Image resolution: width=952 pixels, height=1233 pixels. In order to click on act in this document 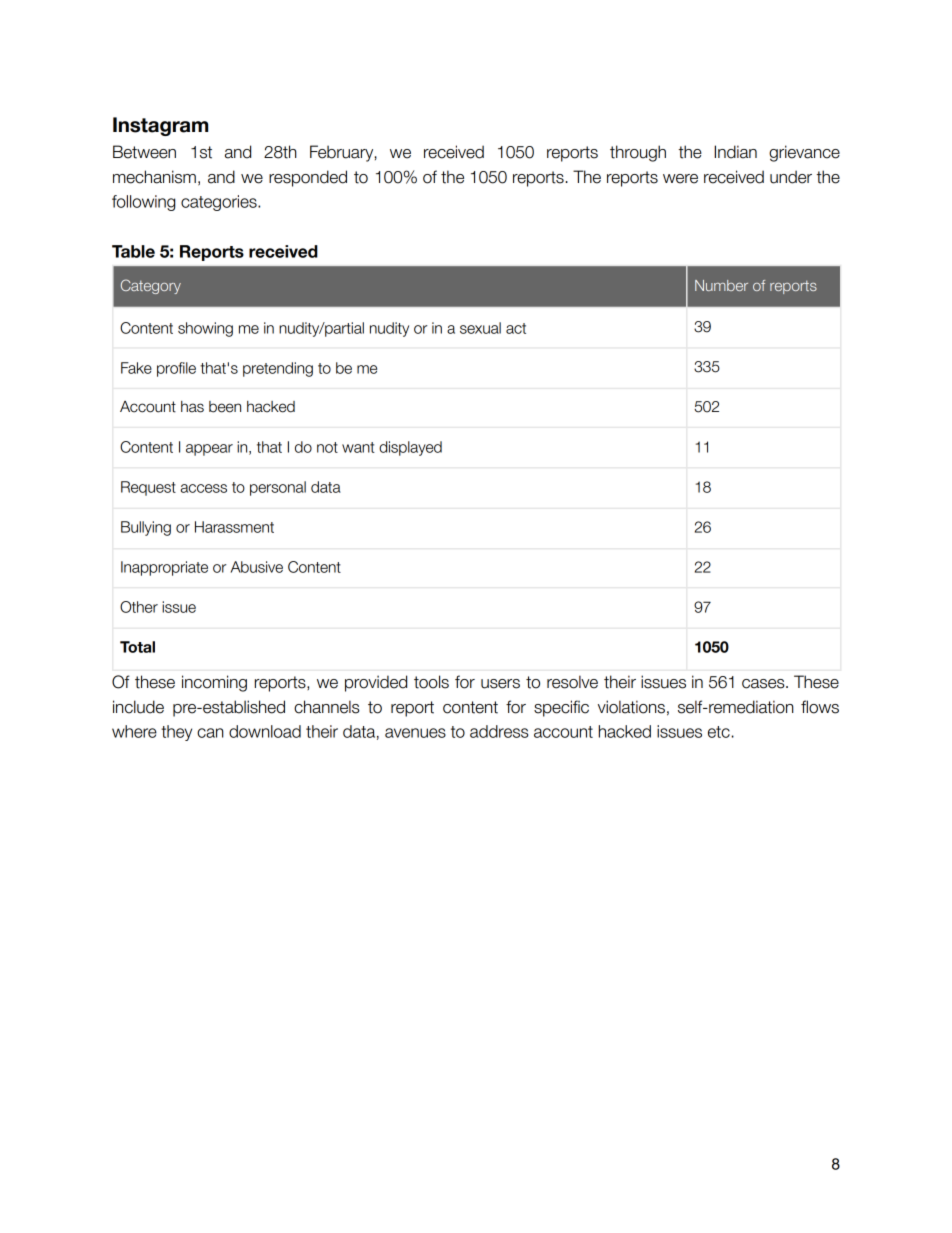, I will do `click(516, 328)`.
